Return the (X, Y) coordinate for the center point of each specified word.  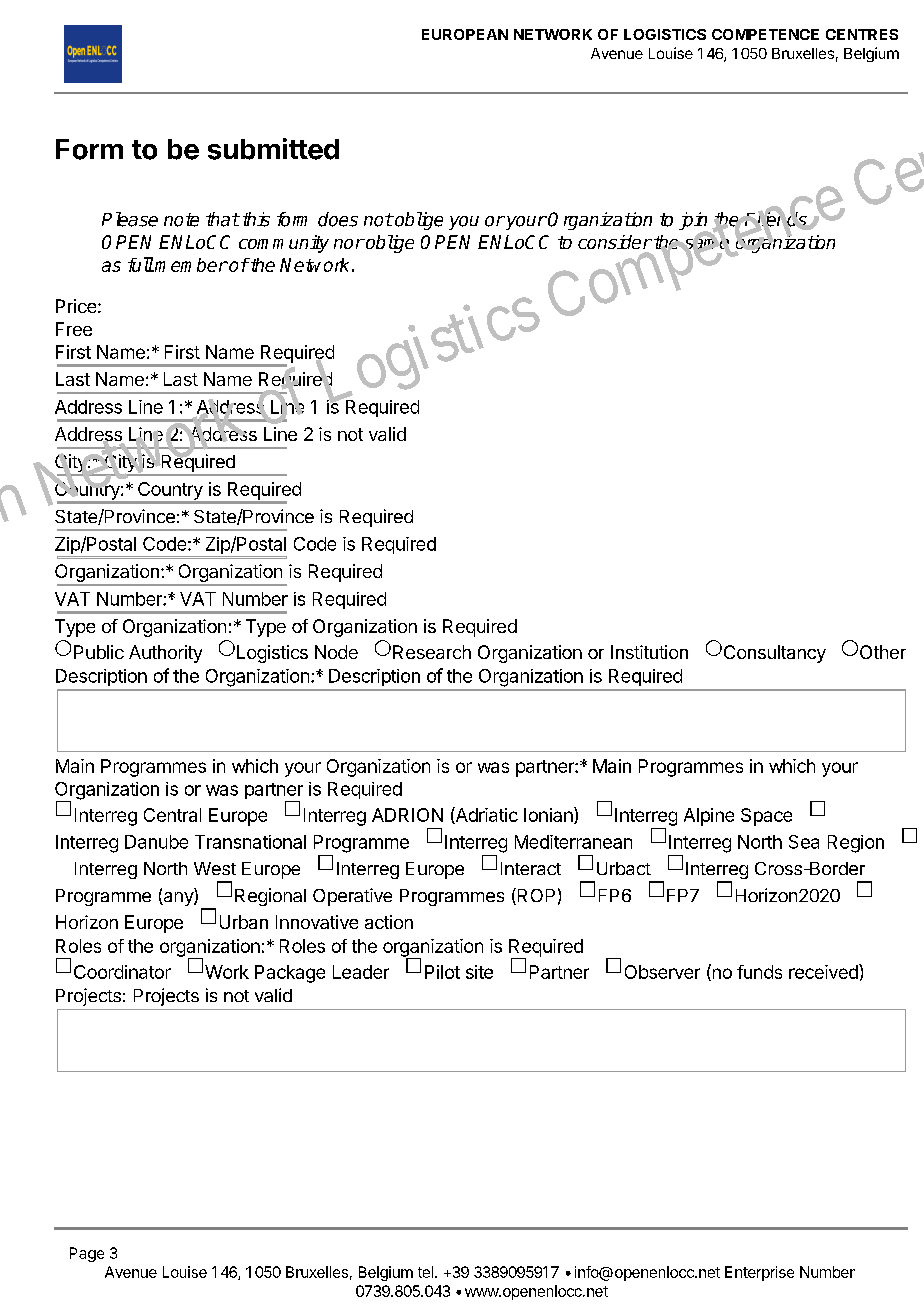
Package (290, 974)
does (338, 219)
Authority (165, 654)
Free (74, 329)
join (694, 222)
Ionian (549, 815)
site (479, 972)
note (181, 220)
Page (87, 1254)
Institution (649, 652)
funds (759, 972)
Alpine (709, 817)
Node (336, 652)
